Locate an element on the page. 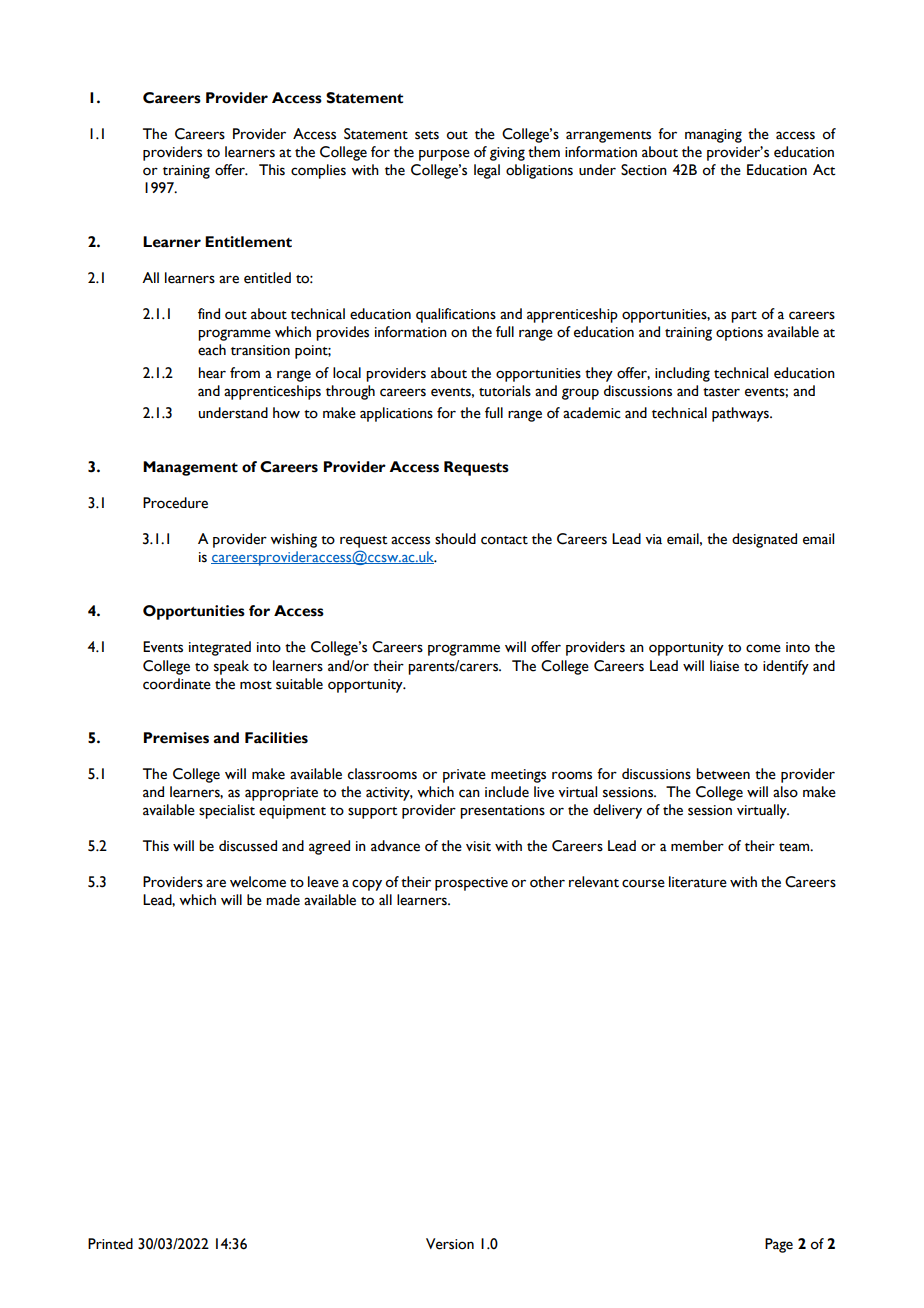  coordinate is located at coordinates (177, 684).
